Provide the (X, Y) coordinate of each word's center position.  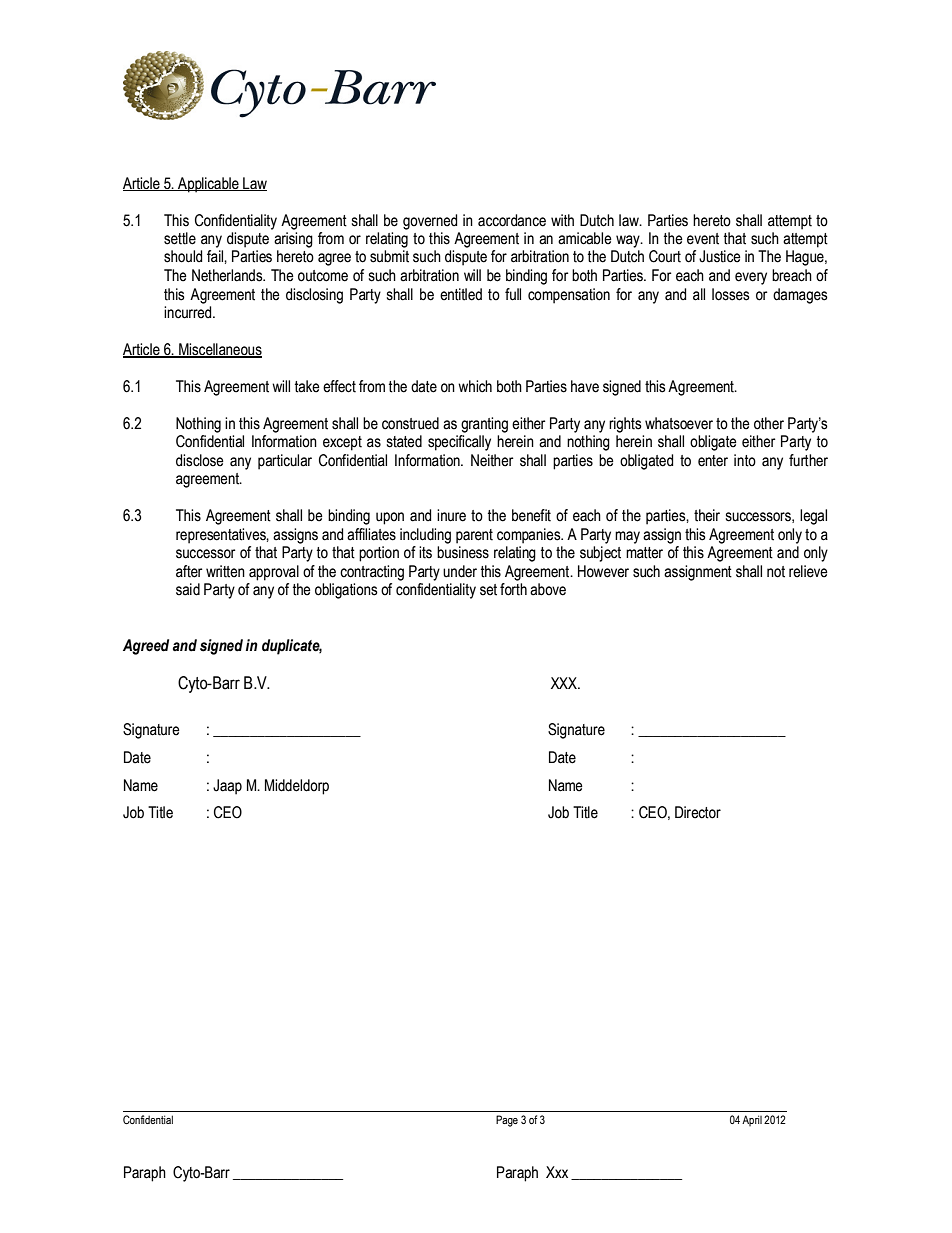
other (769, 423)
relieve (808, 571)
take (307, 386)
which (475, 386)
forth (513, 589)
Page (507, 1121)
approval (274, 573)
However (603, 571)
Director (698, 812)
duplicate (292, 647)
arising (293, 240)
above (548, 589)
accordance (512, 220)
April (752, 1120)
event (703, 239)
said (188, 589)
